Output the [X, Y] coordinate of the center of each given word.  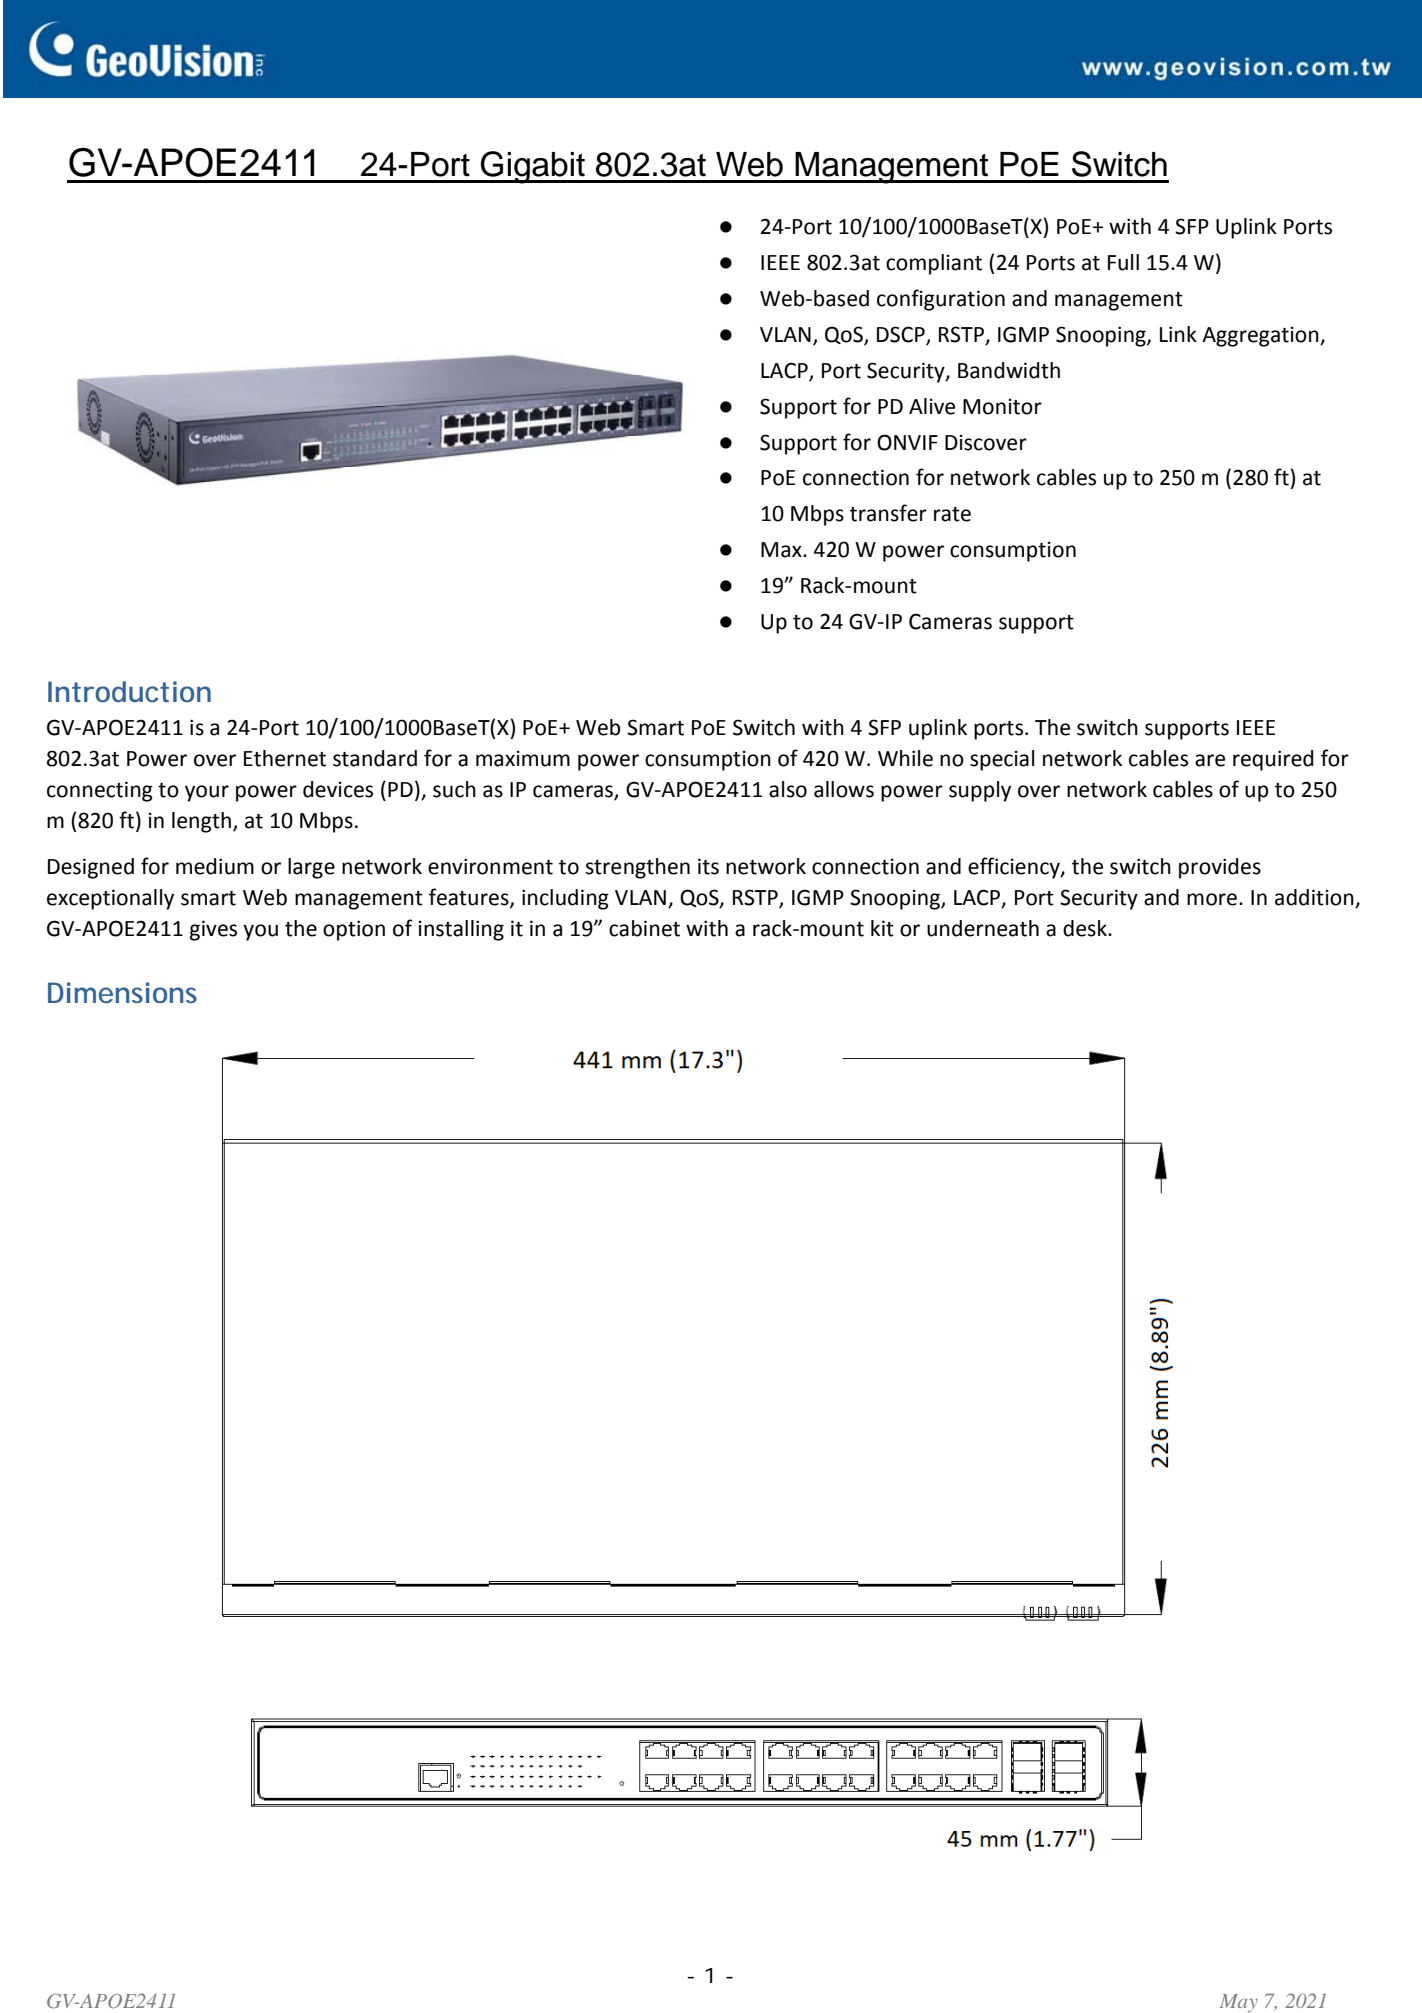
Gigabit [533, 167]
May [1239, 2003]
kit [882, 928]
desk [1086, 928]
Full [1123, 262]
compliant [934, 264]
